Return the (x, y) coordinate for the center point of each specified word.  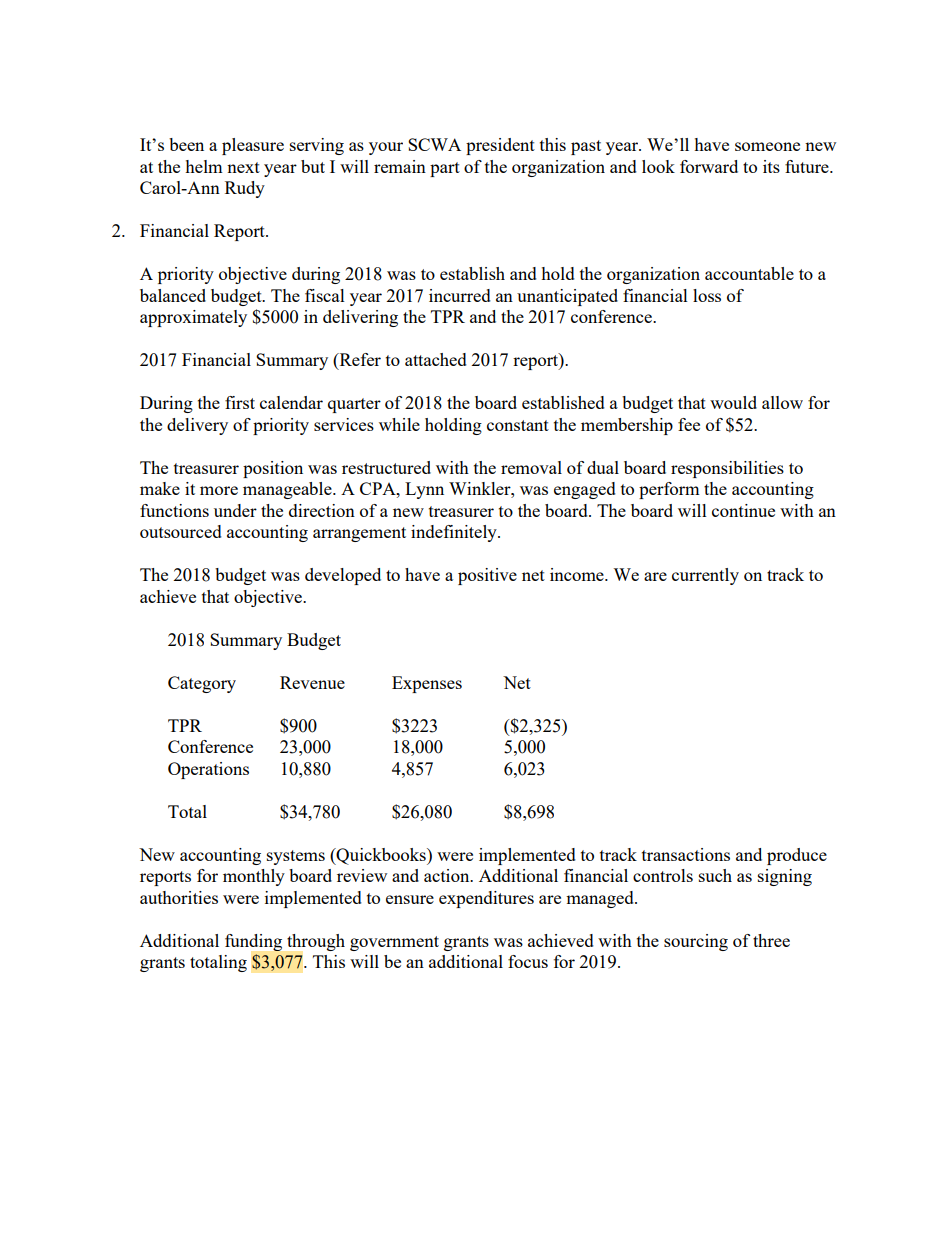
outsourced (181, 531)
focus (528, 961)
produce (797, 856)
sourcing (696, 942)
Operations (208, 770)
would (733, 402)
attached (436, 359)
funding (253, 942)
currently (705, 576)
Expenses (427, 684)
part (445, 169)
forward (709, 166)
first (240, 402)
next (243, 167)
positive (487, 576)
